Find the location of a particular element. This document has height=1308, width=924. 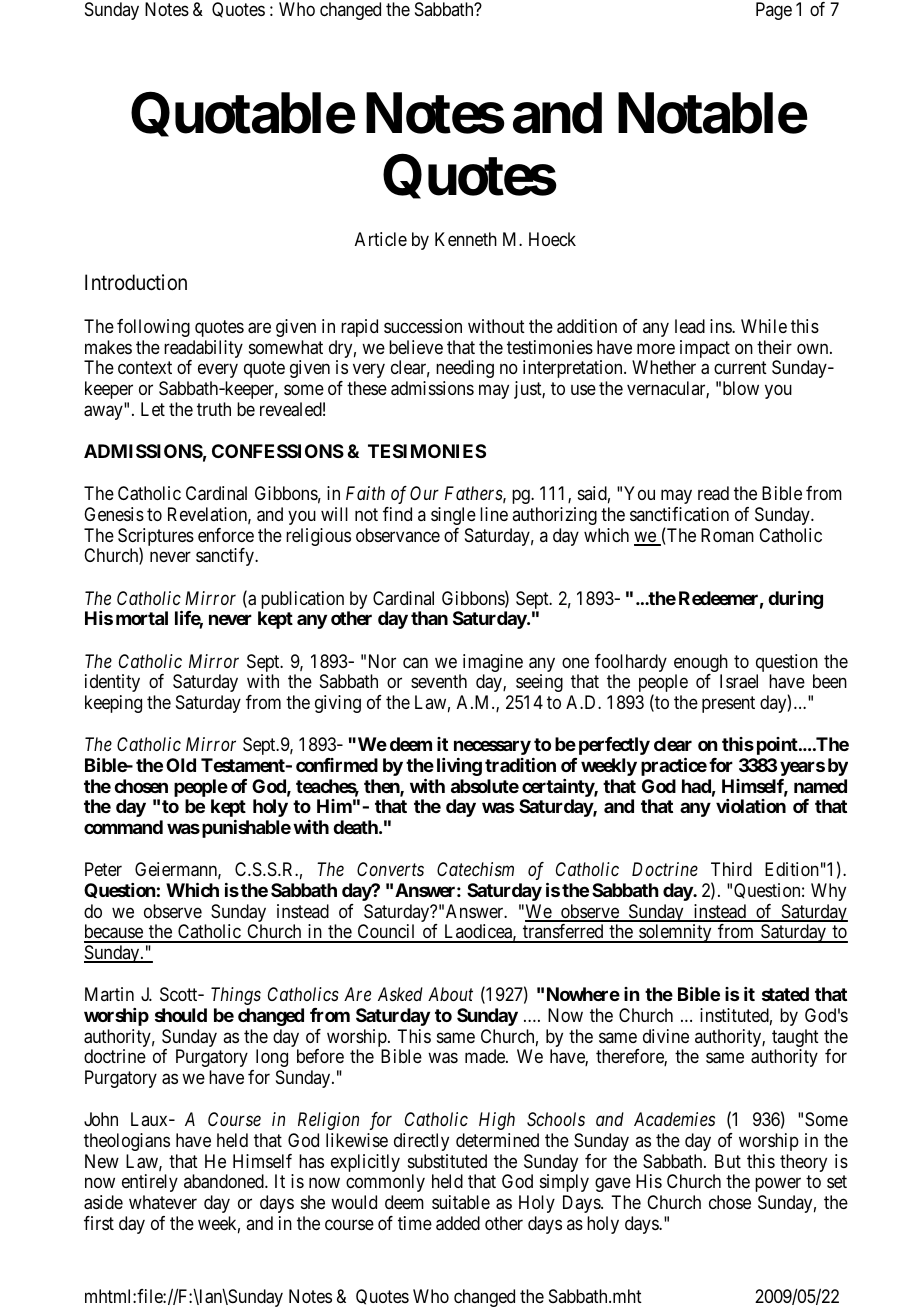

whatever is located at coordinates (163, 1202).
